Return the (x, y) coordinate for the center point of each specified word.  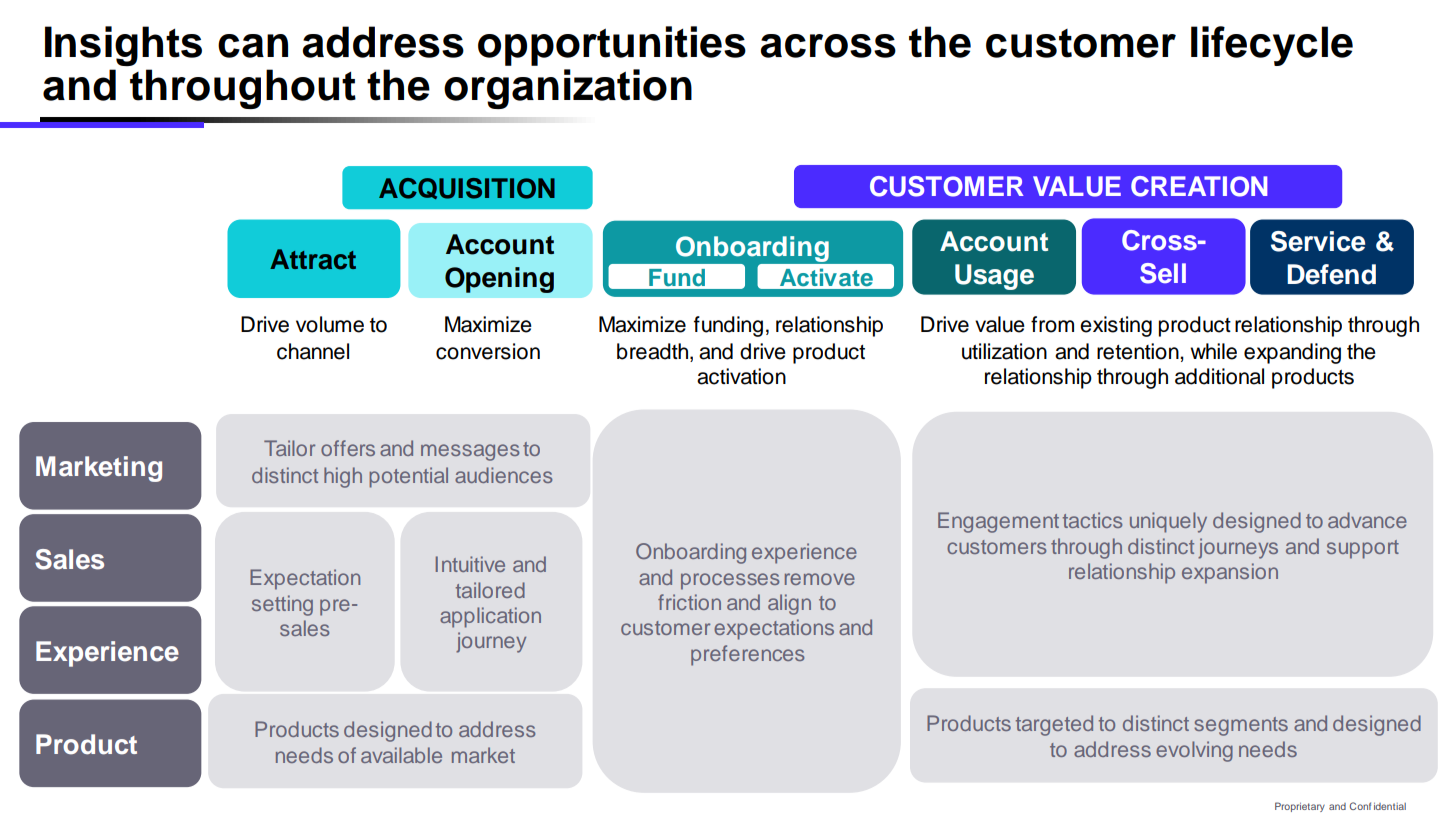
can (253, 46)
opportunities (612, 46)
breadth (654, 351)
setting (282, 605)
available (401, 755)
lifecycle (1272, 46)
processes (730, 581)
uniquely (1168, 522)
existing (1116, 326)
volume (330, 324)
